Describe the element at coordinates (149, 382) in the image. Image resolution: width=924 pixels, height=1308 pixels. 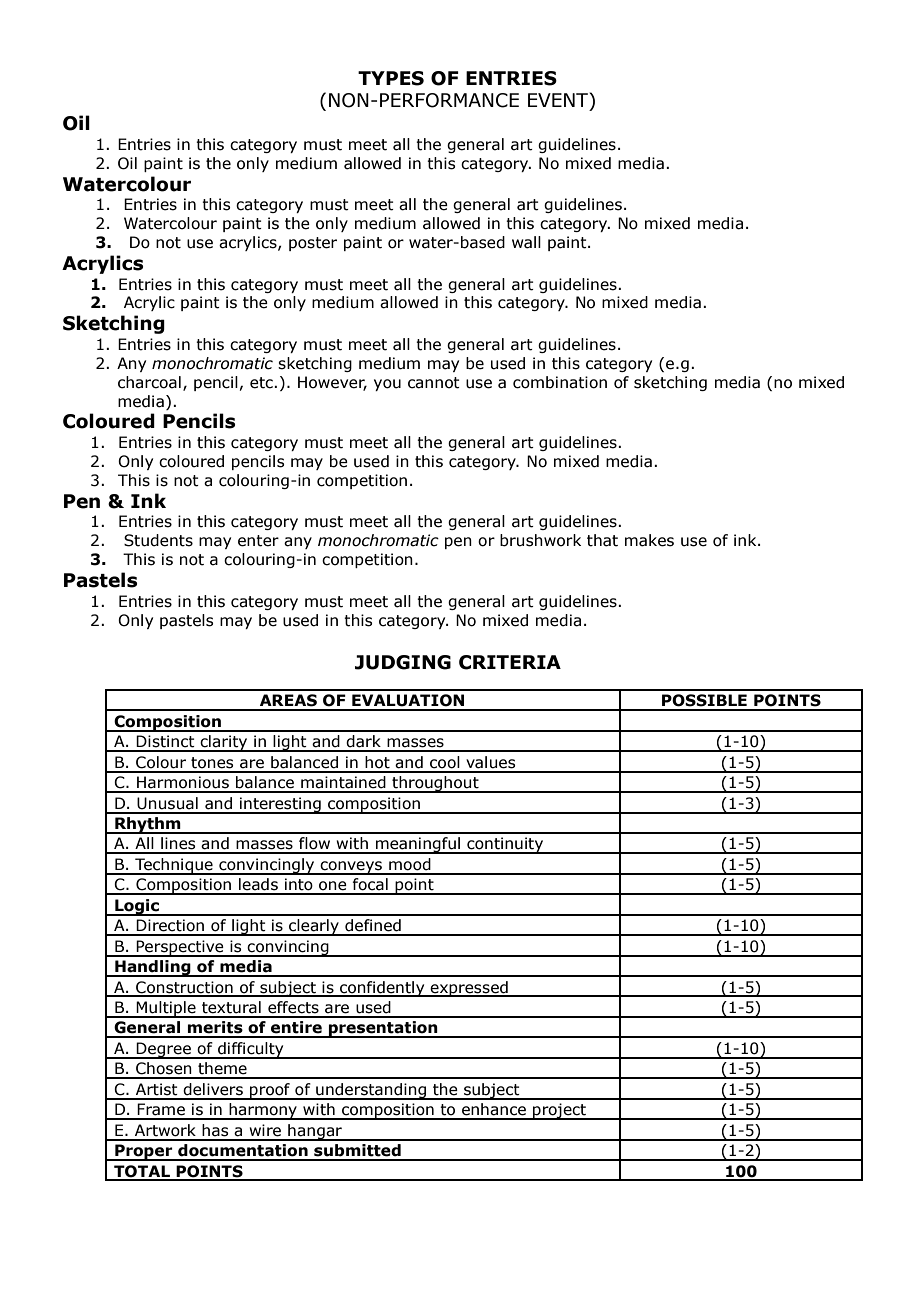
I see `charcoal` at that location.
